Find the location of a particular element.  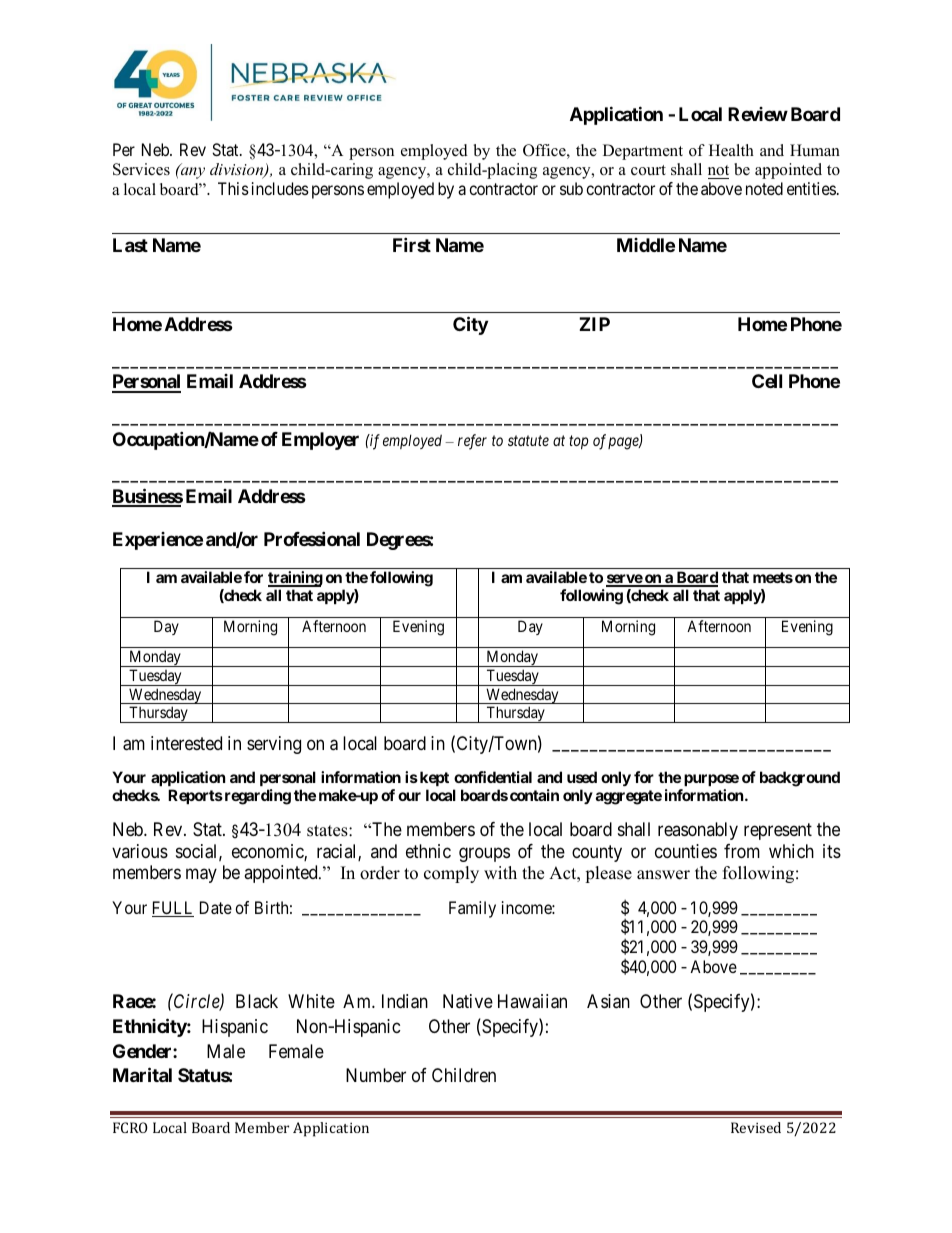

background is located at coordinates (800, 779).
